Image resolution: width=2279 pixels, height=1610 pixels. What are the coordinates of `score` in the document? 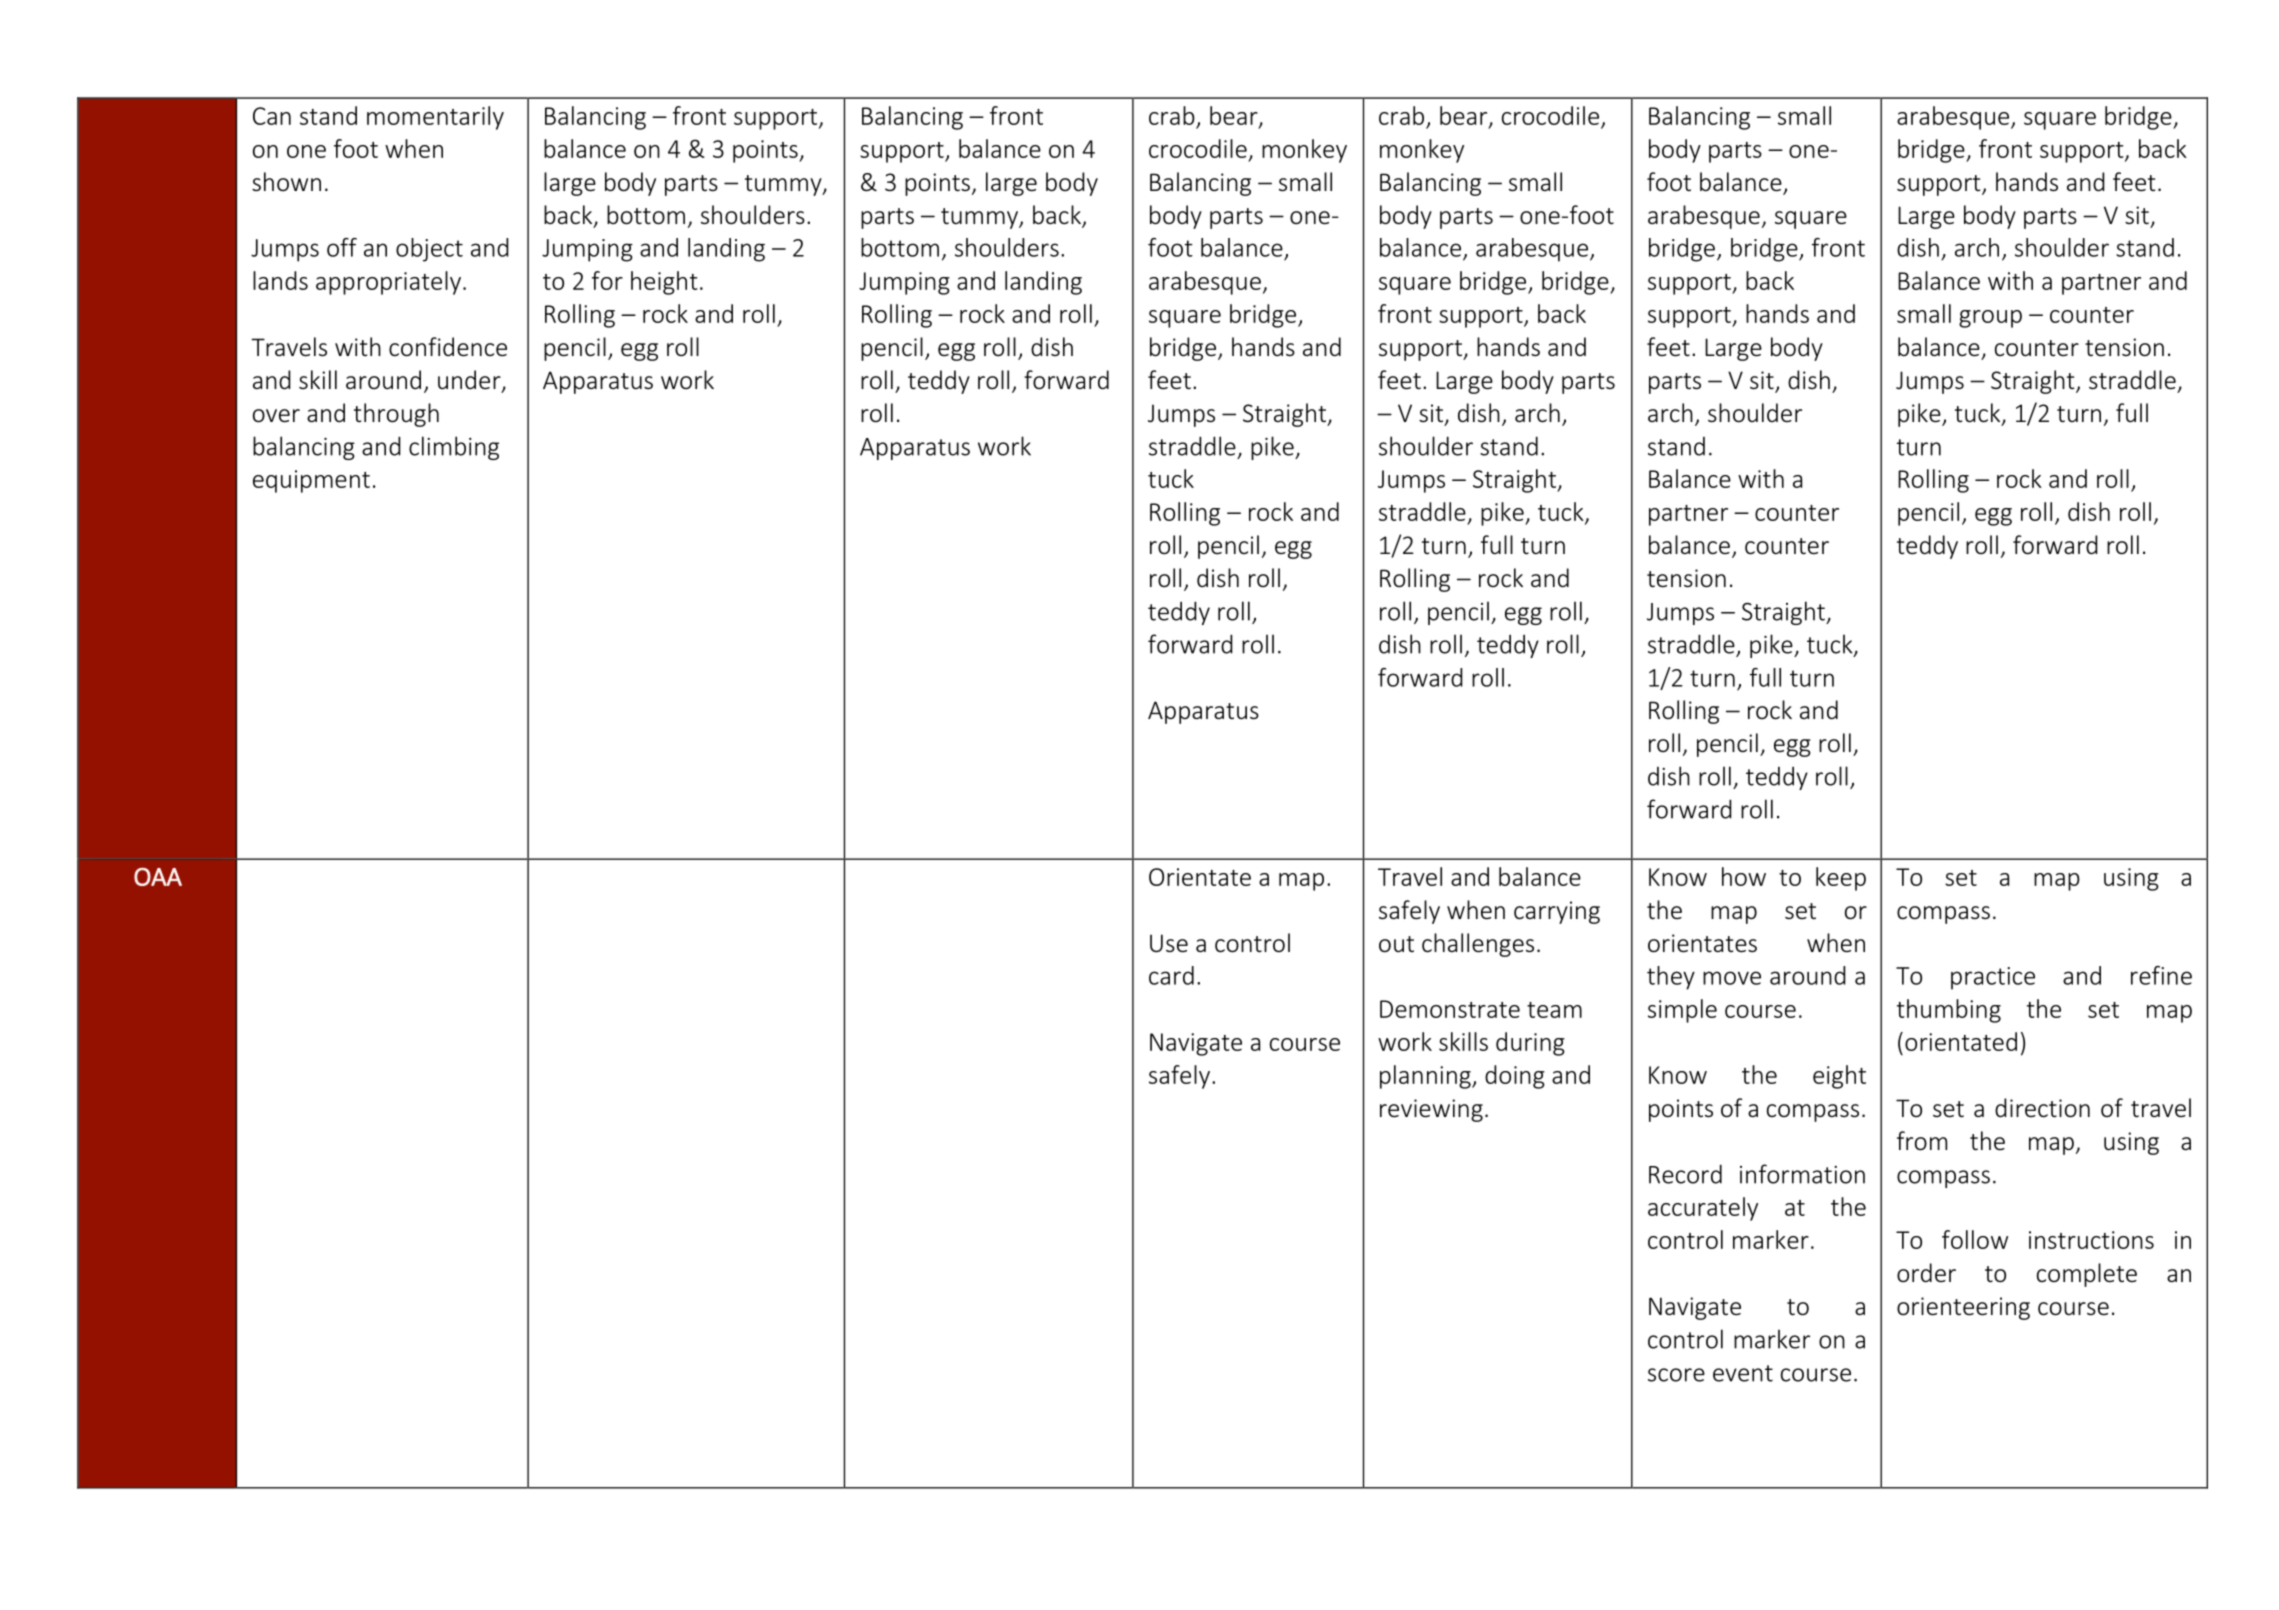 It's located at (1676, 1375).
